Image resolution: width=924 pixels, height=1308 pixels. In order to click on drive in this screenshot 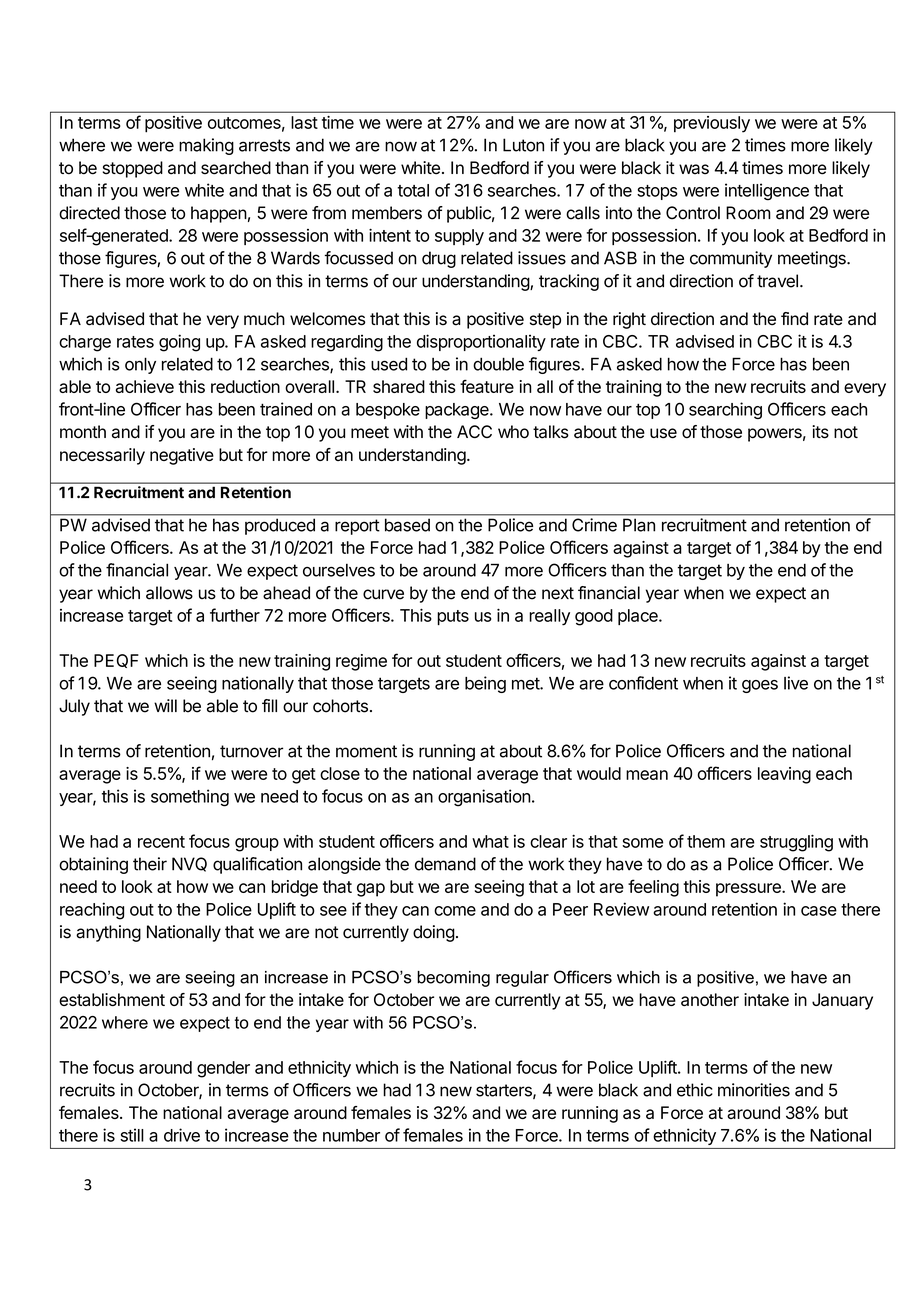, I will do `click(182, 1135)`.
